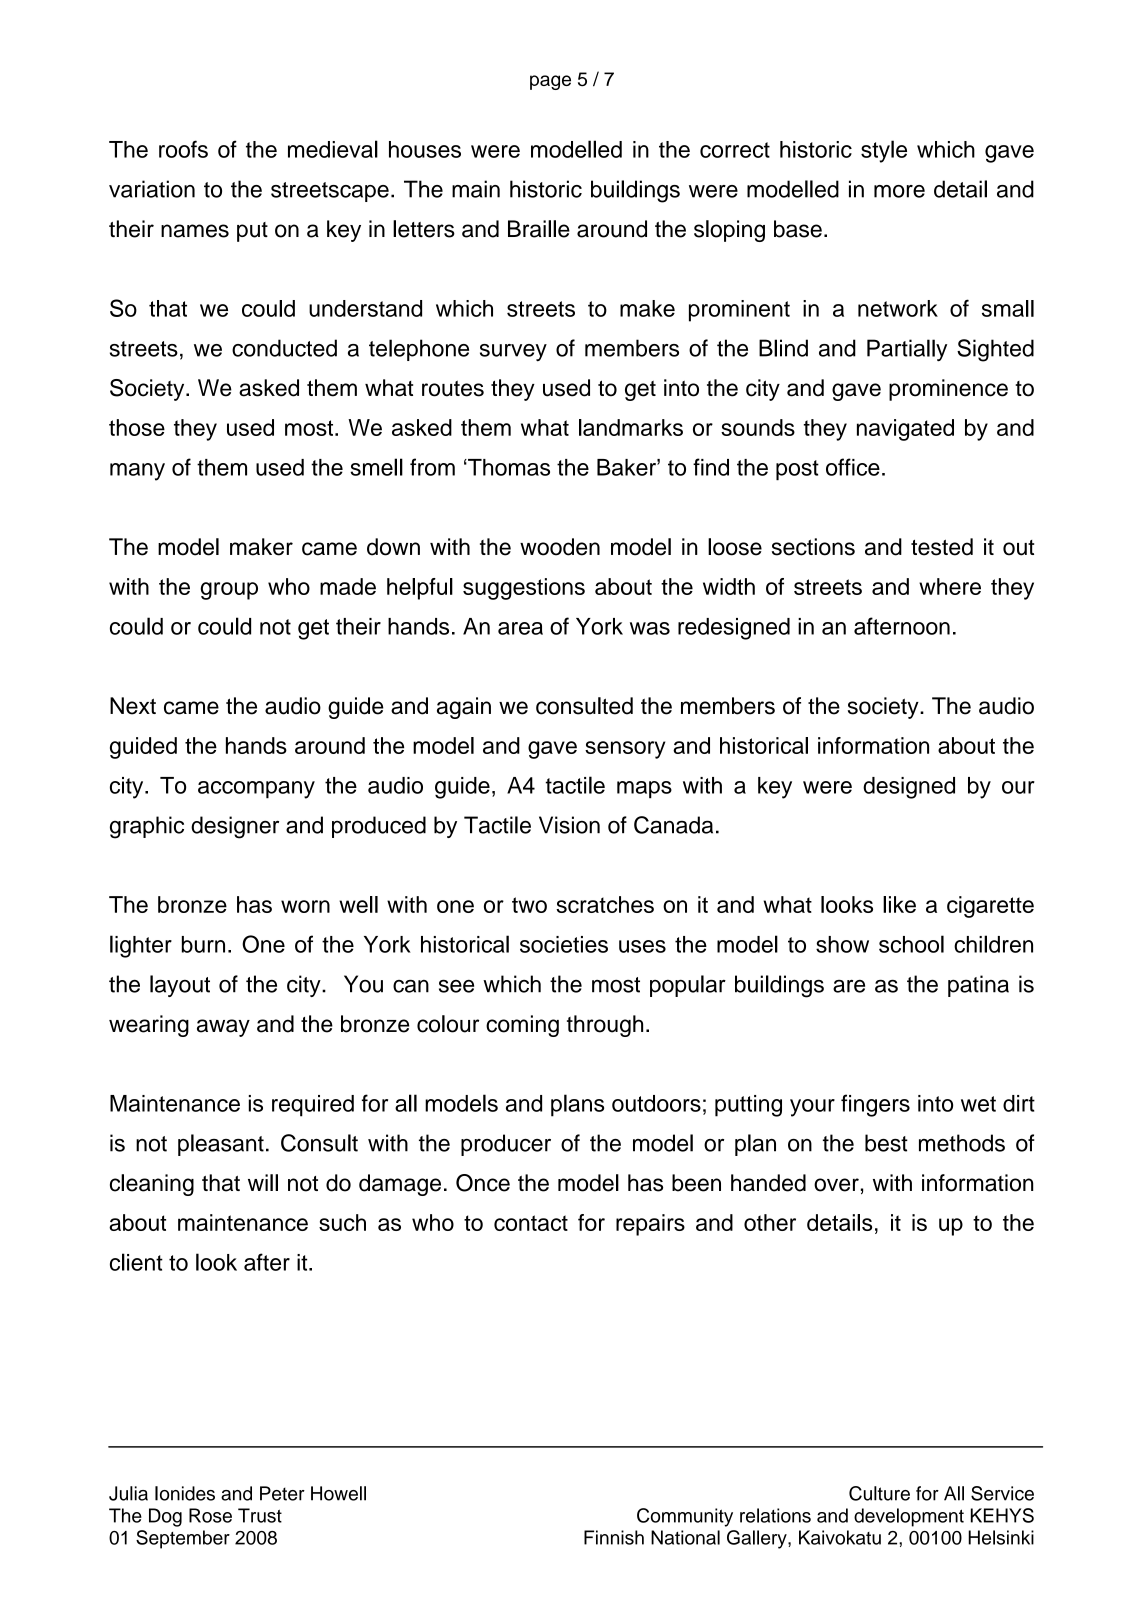  What do you see at coordinates (569, 825) in the page?
I see `Vision` at bounding box center [569, 825].
